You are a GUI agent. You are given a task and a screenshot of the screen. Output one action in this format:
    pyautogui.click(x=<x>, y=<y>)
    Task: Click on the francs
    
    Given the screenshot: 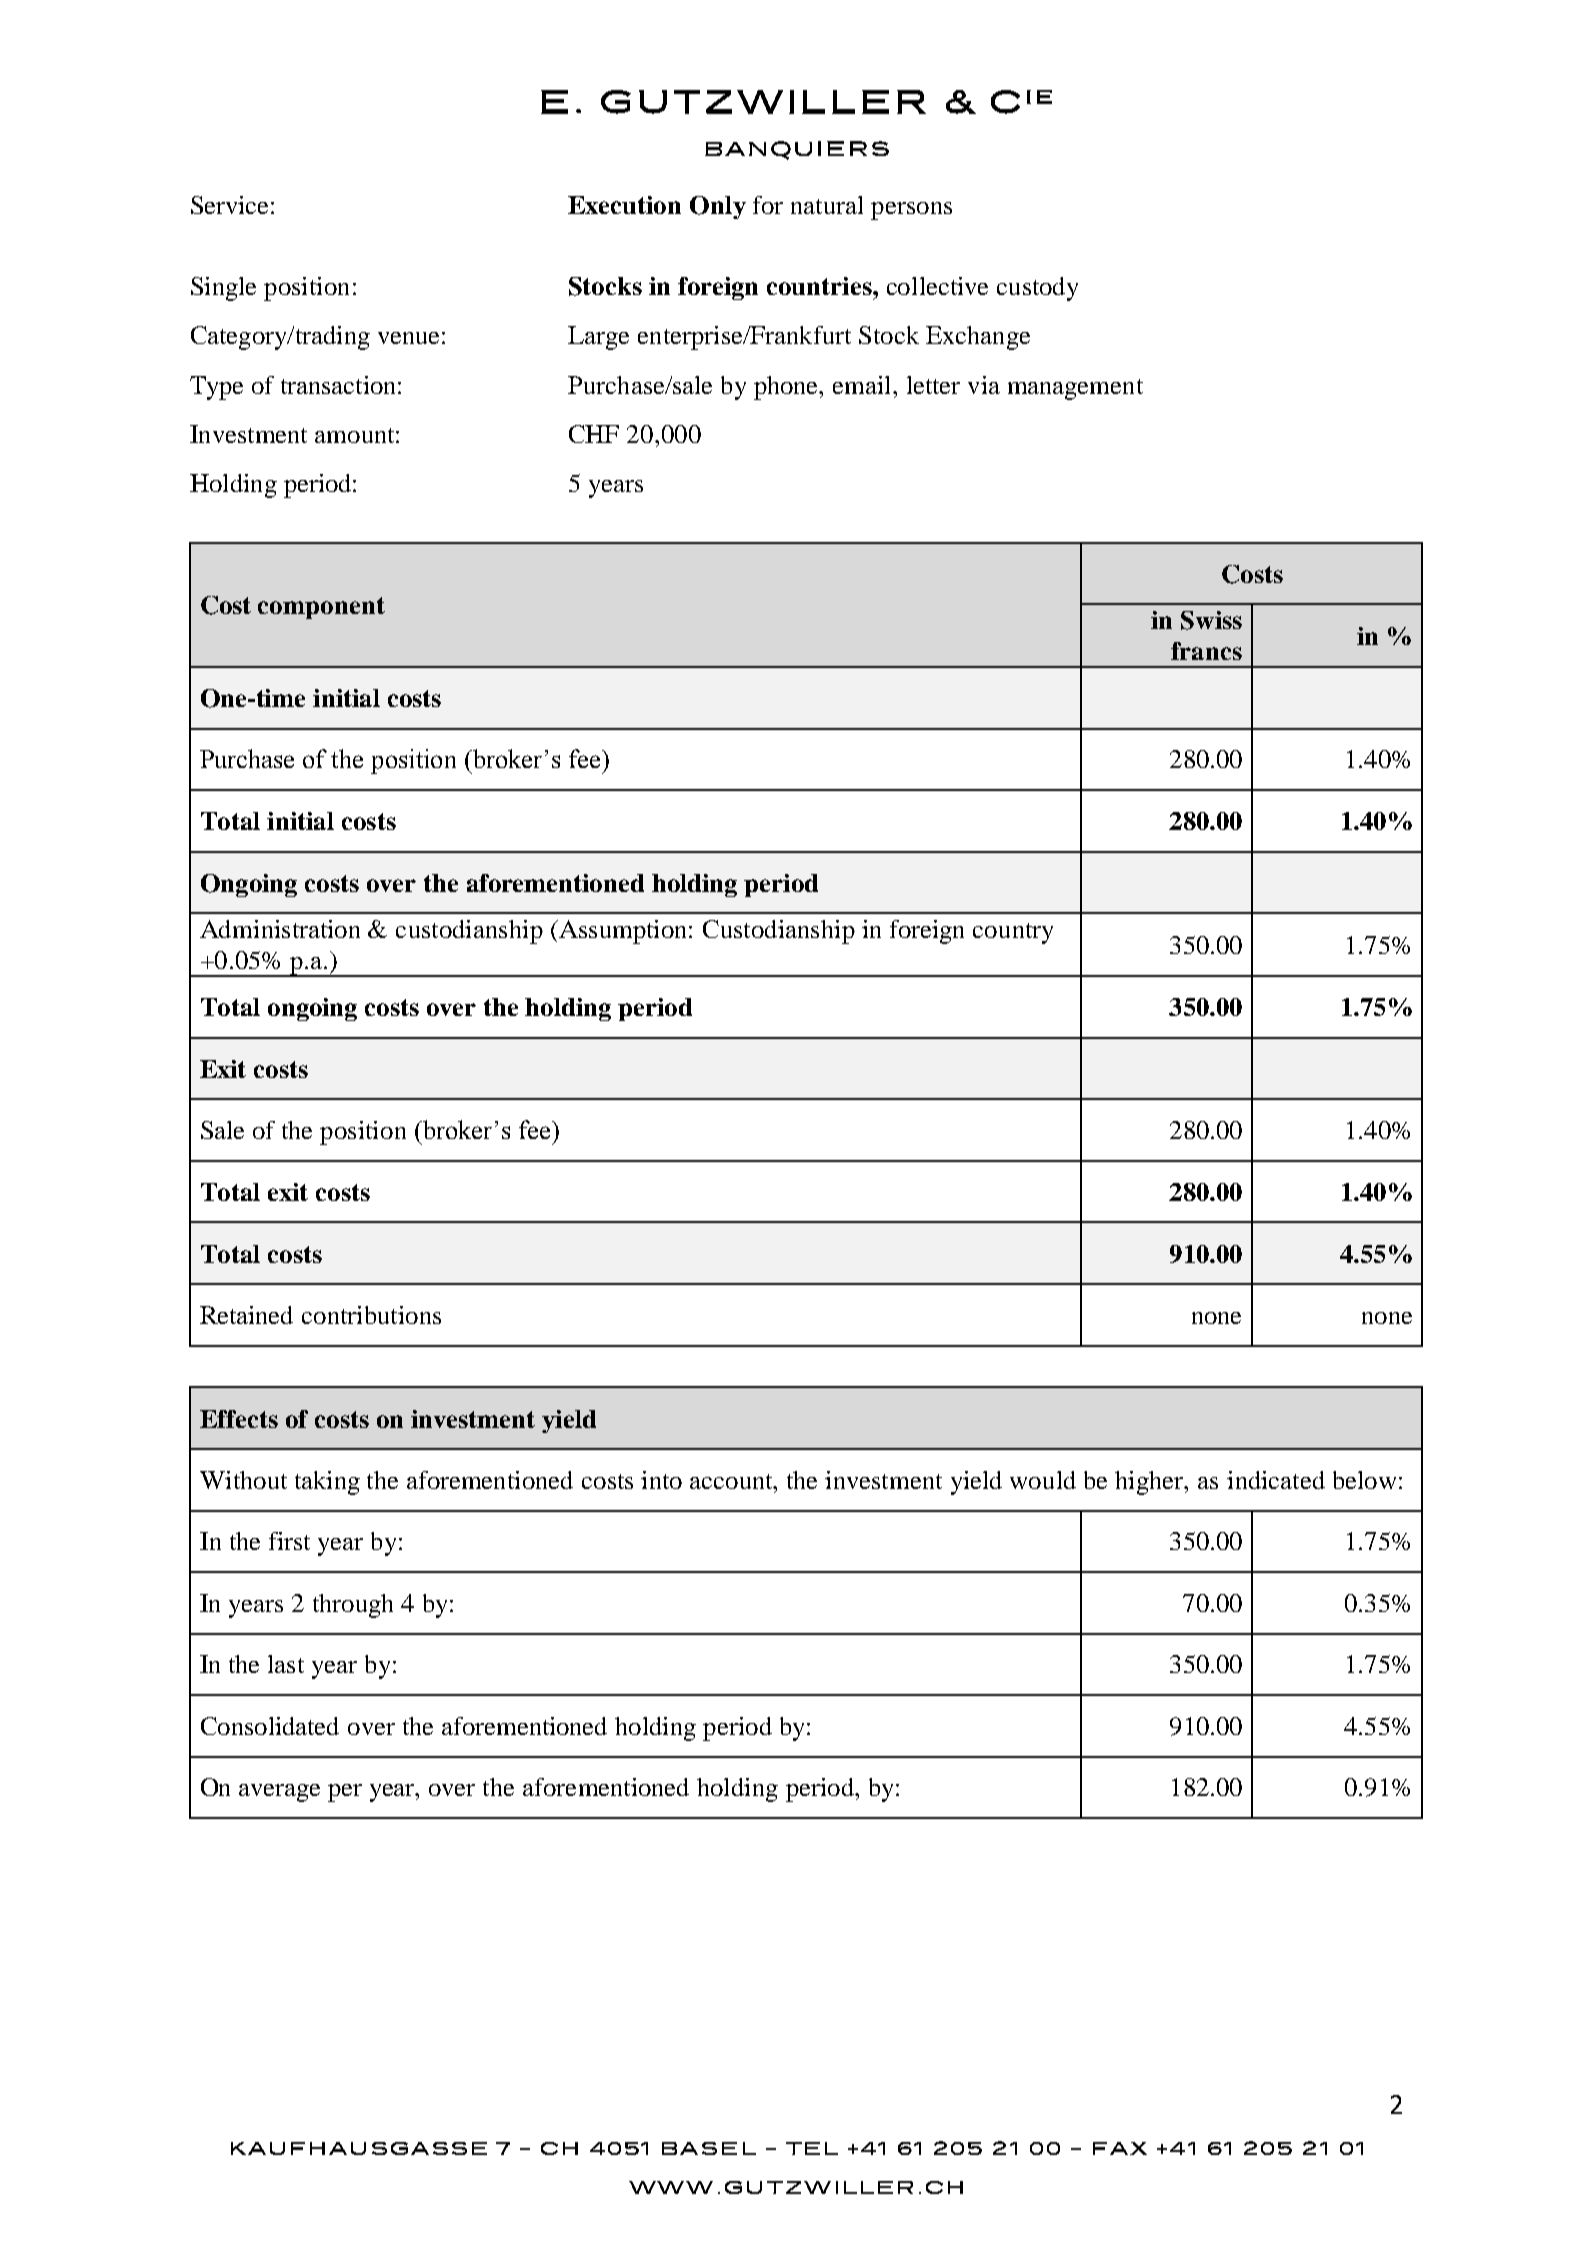 What is the action you would take?
    pyautogui.click(x=1206, y=651)
